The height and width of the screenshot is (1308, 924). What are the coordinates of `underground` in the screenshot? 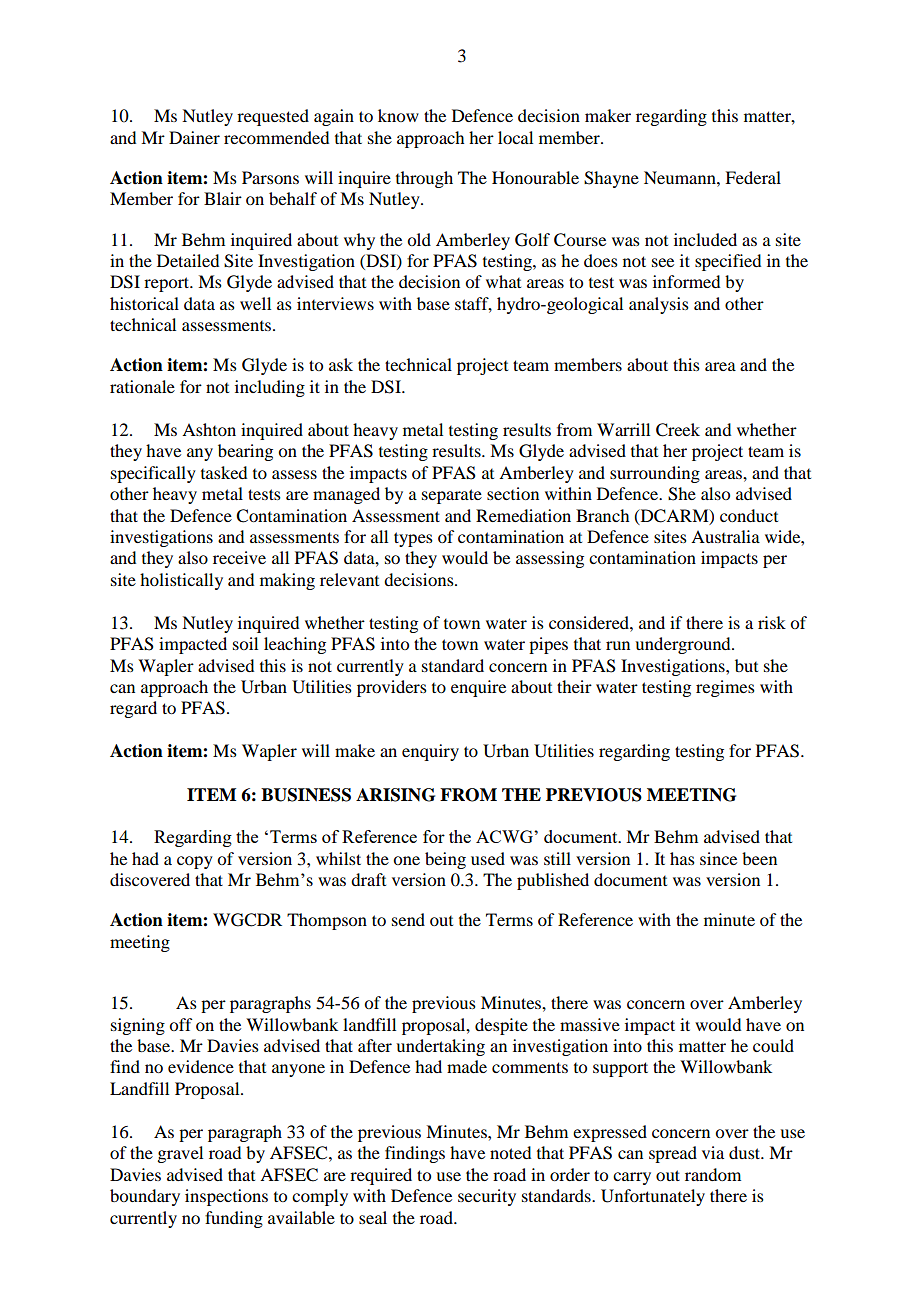 It's located at (684, 645).
